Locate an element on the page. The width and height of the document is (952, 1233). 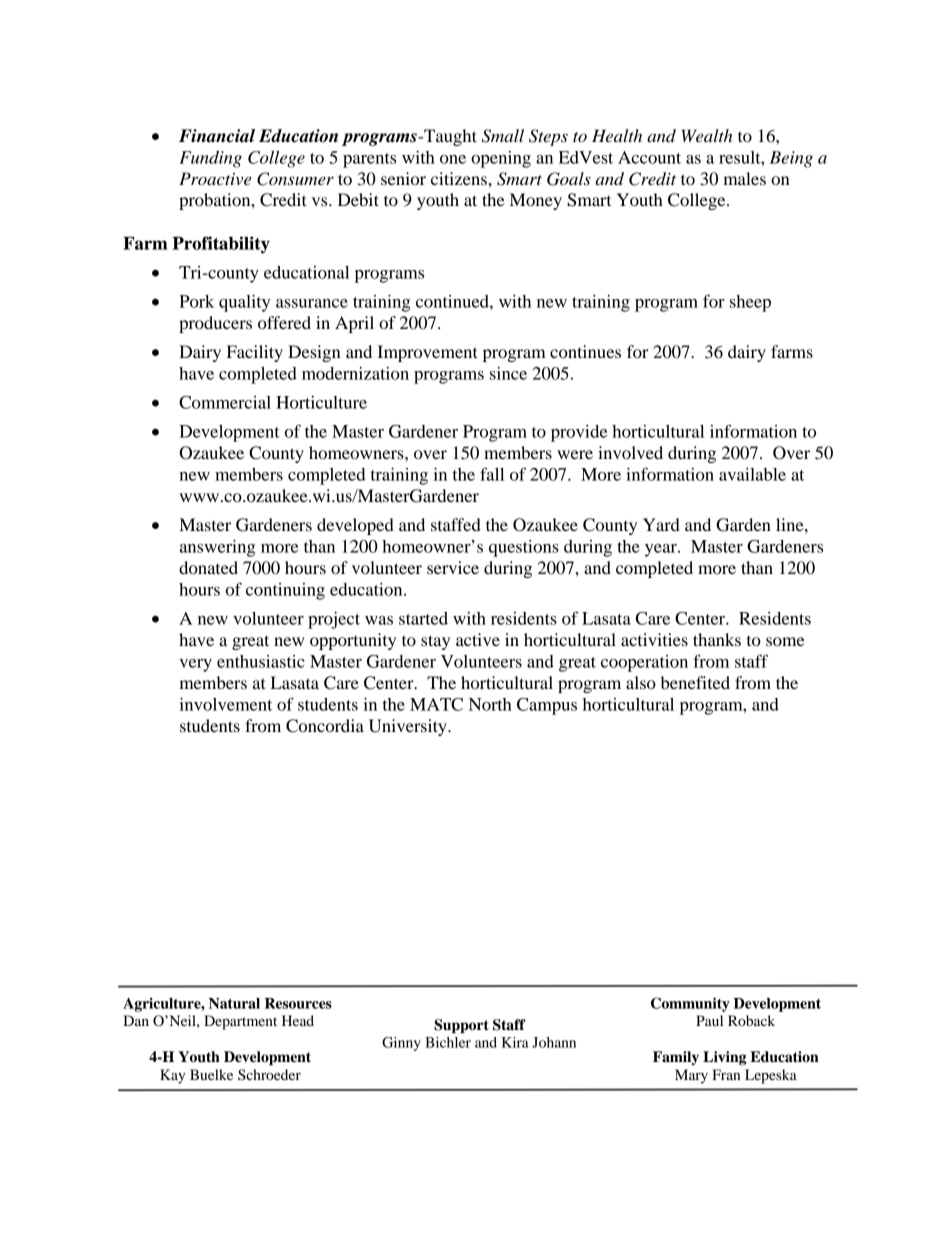
Department is located at coordinates (240, 1022).
